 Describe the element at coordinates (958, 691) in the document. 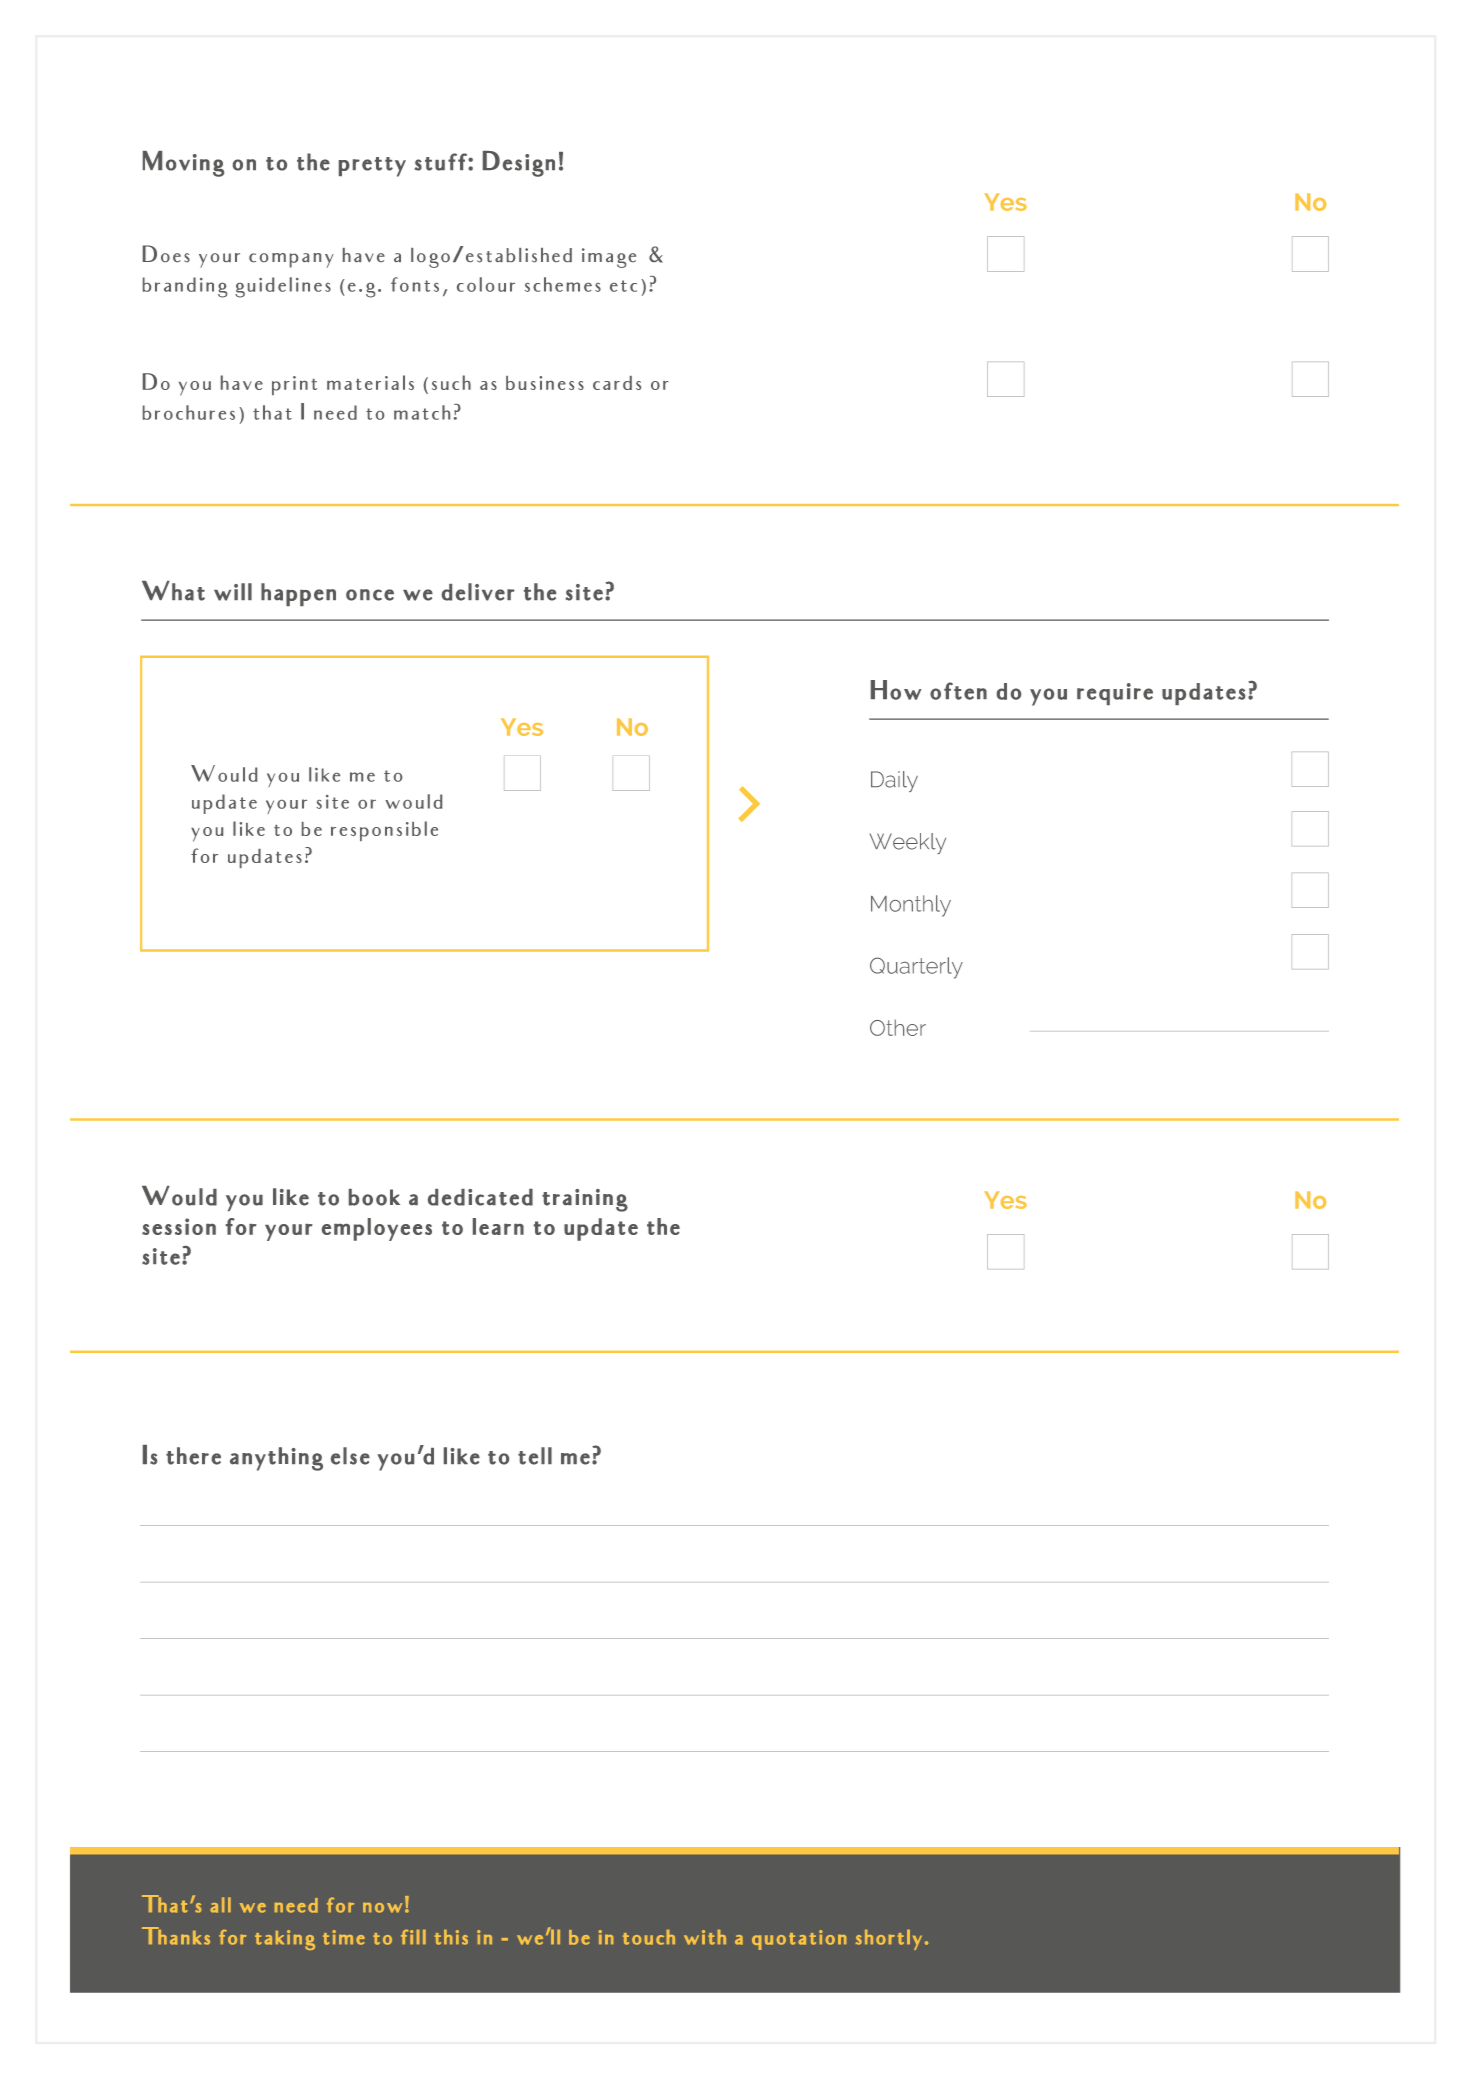

I see `often` at that location.
